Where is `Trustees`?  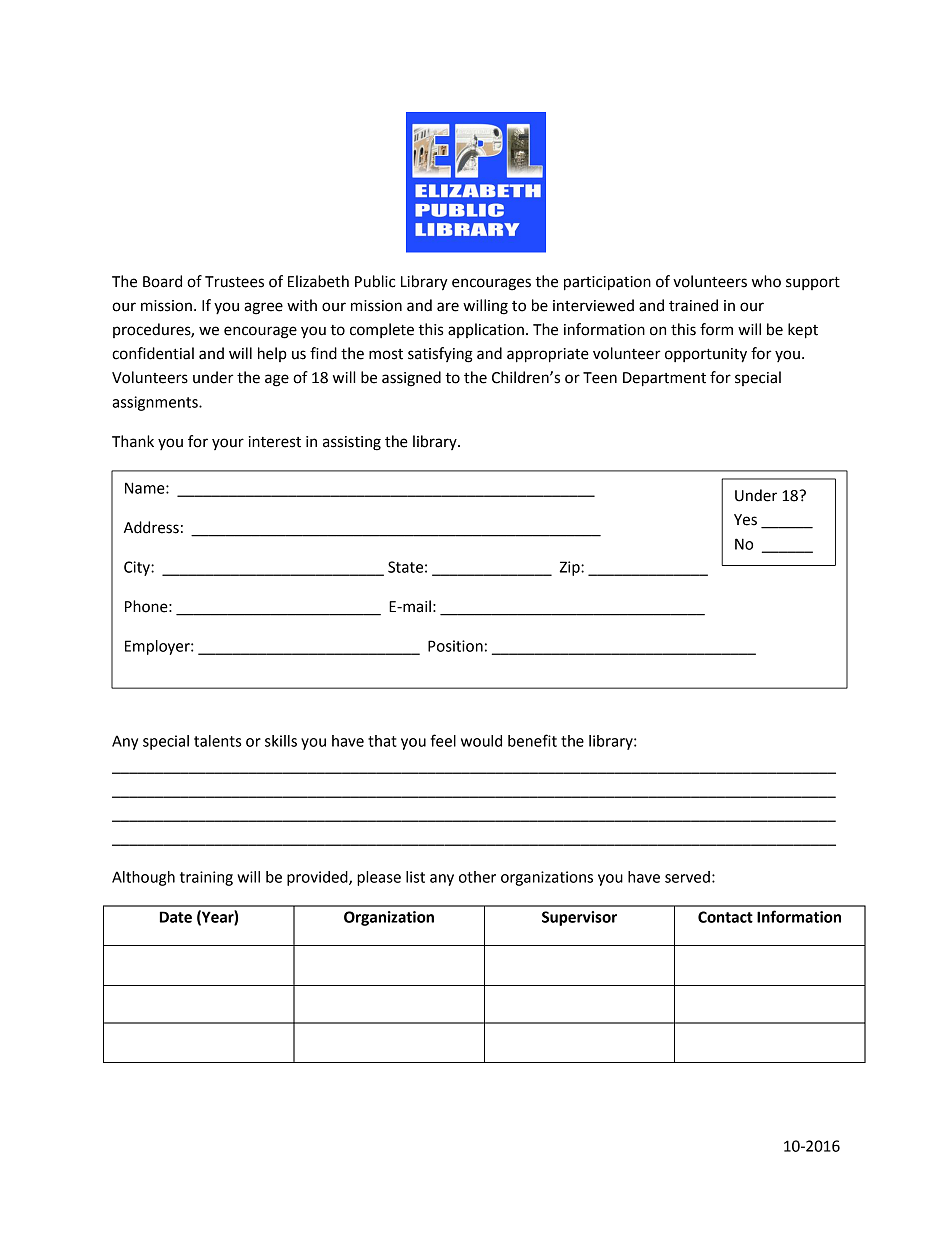
Trustees is located at coordinates (234, 282).
